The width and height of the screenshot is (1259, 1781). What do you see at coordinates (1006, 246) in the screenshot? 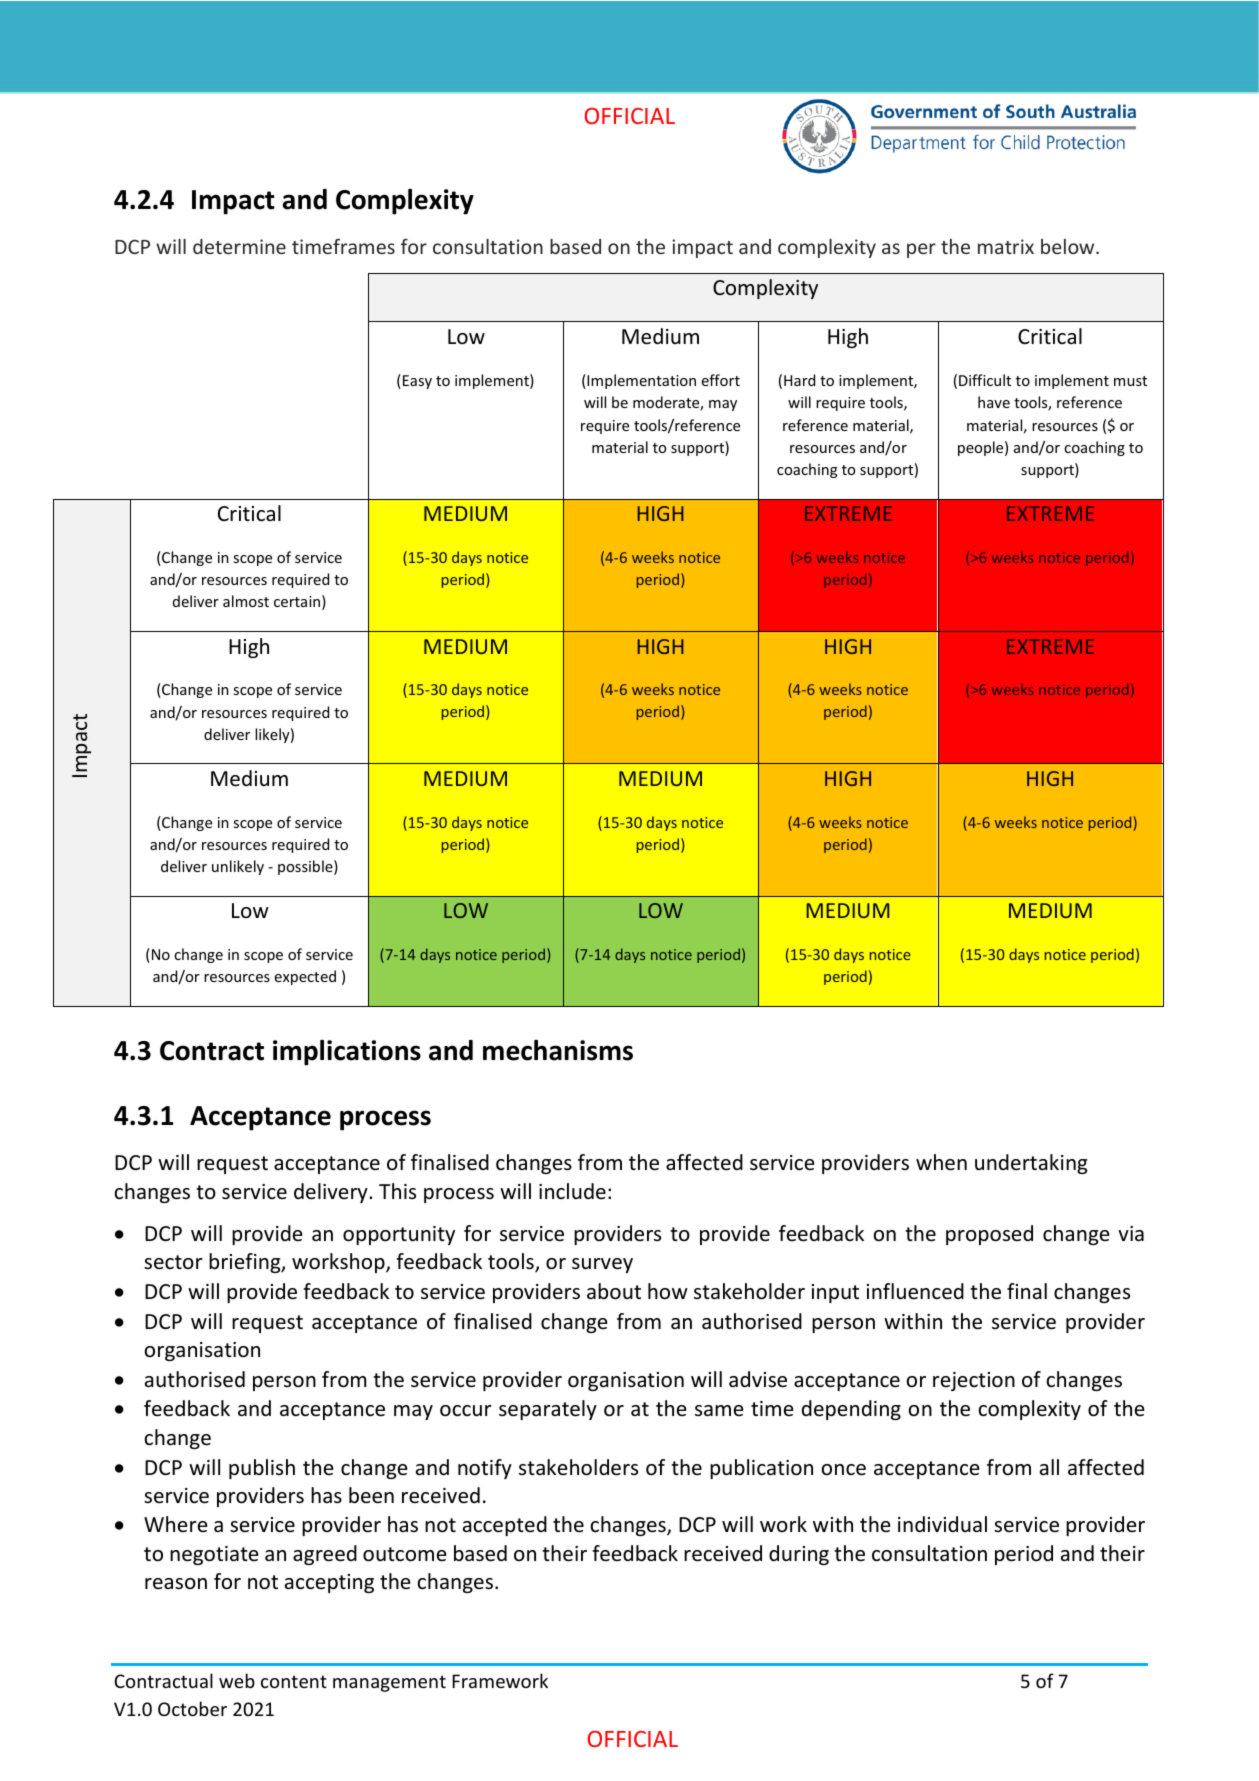
I see `matrix` at bounding box center [1006, 246].
